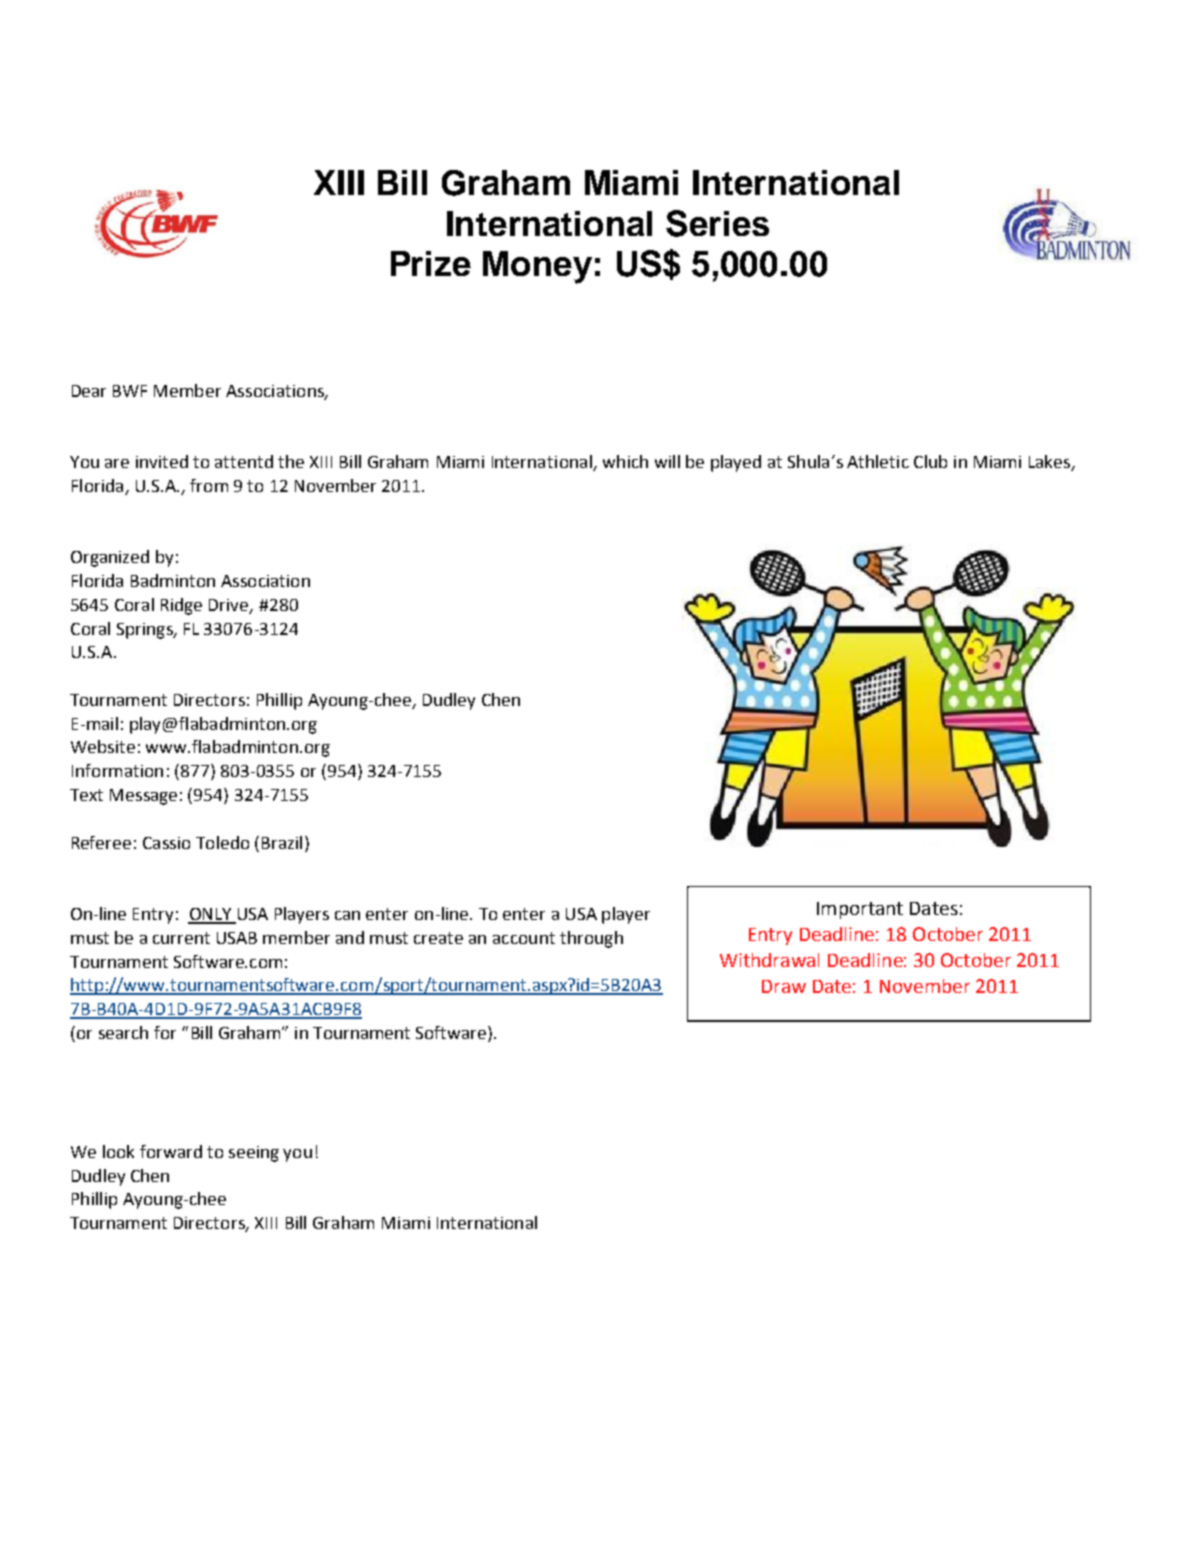 This document has height=1543, width=1193. Describe the element at coordinates (254, 1154) in the document. I see `seeing` at that location.
